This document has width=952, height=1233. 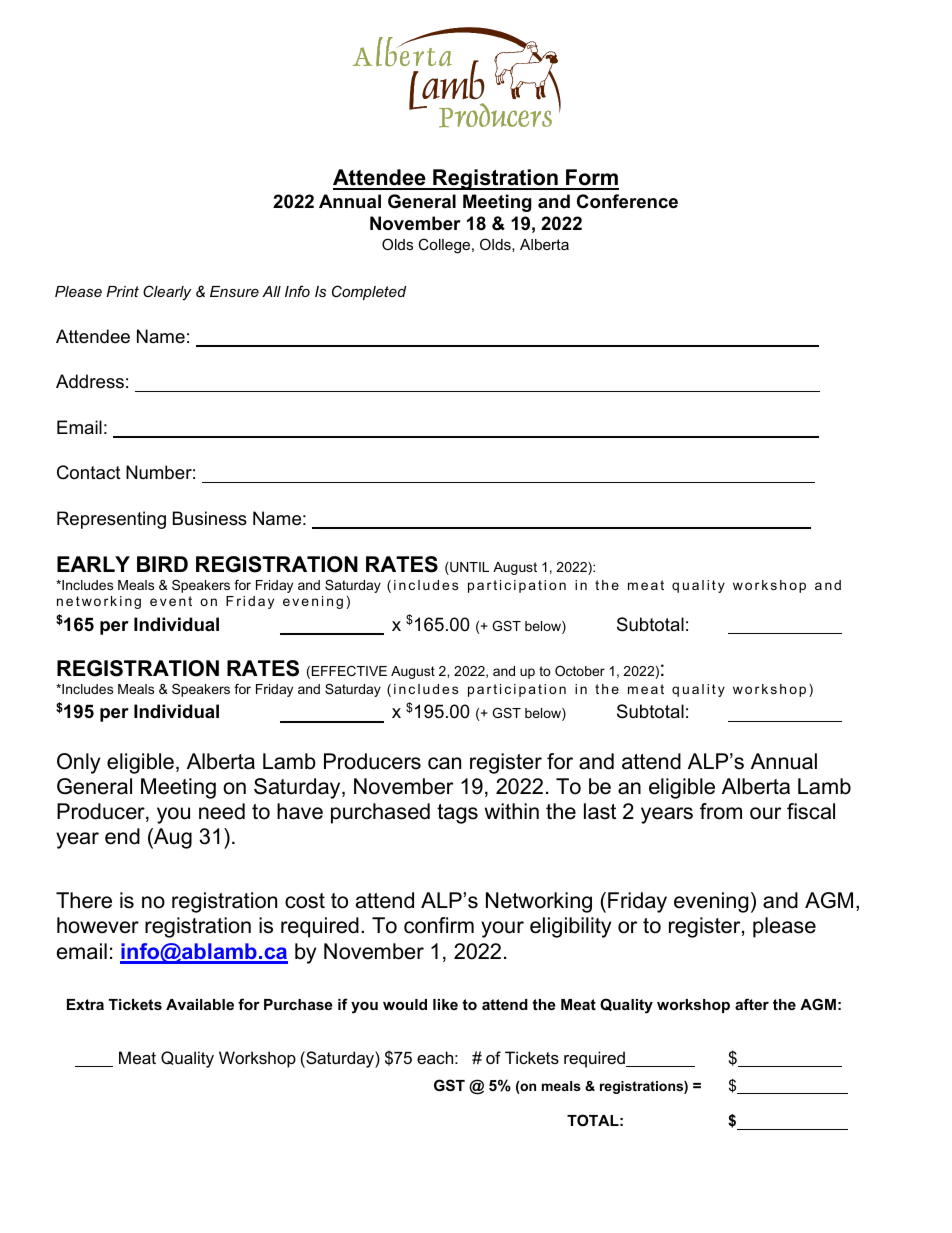 I want to click on College, so click(x=445, y=246).
